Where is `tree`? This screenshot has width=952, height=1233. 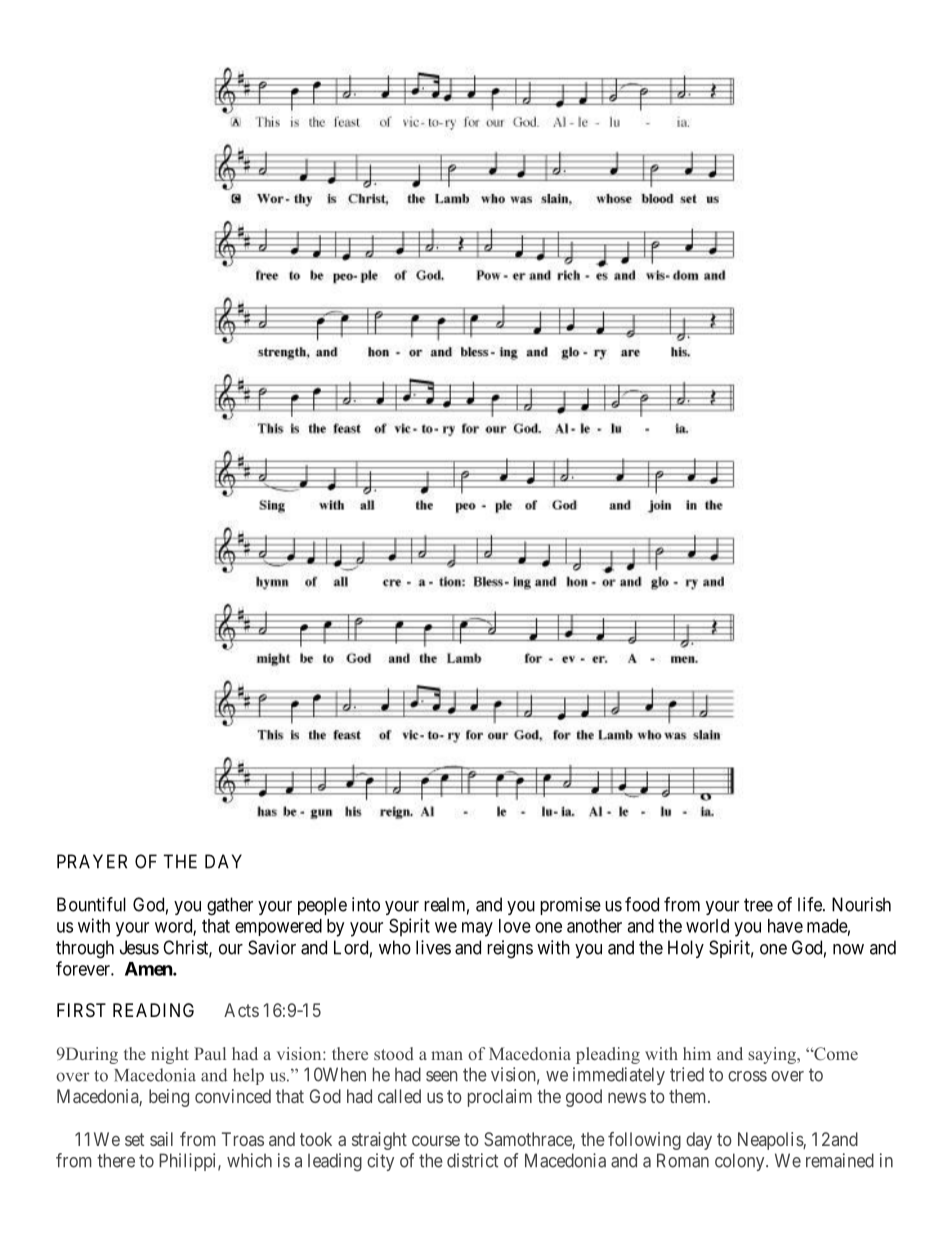 tree is located at coordinates (758, 905).
